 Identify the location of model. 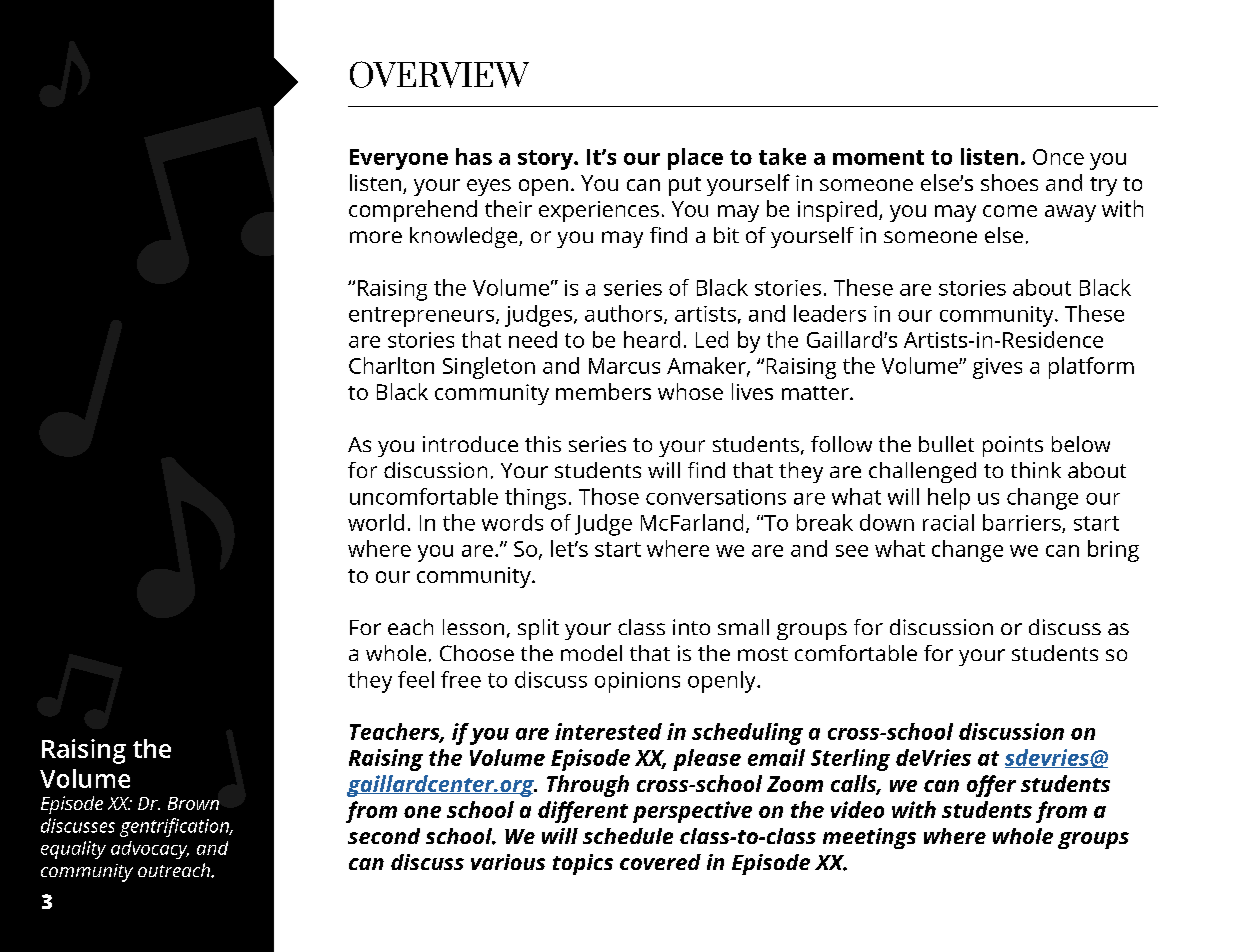
(591, 653).
